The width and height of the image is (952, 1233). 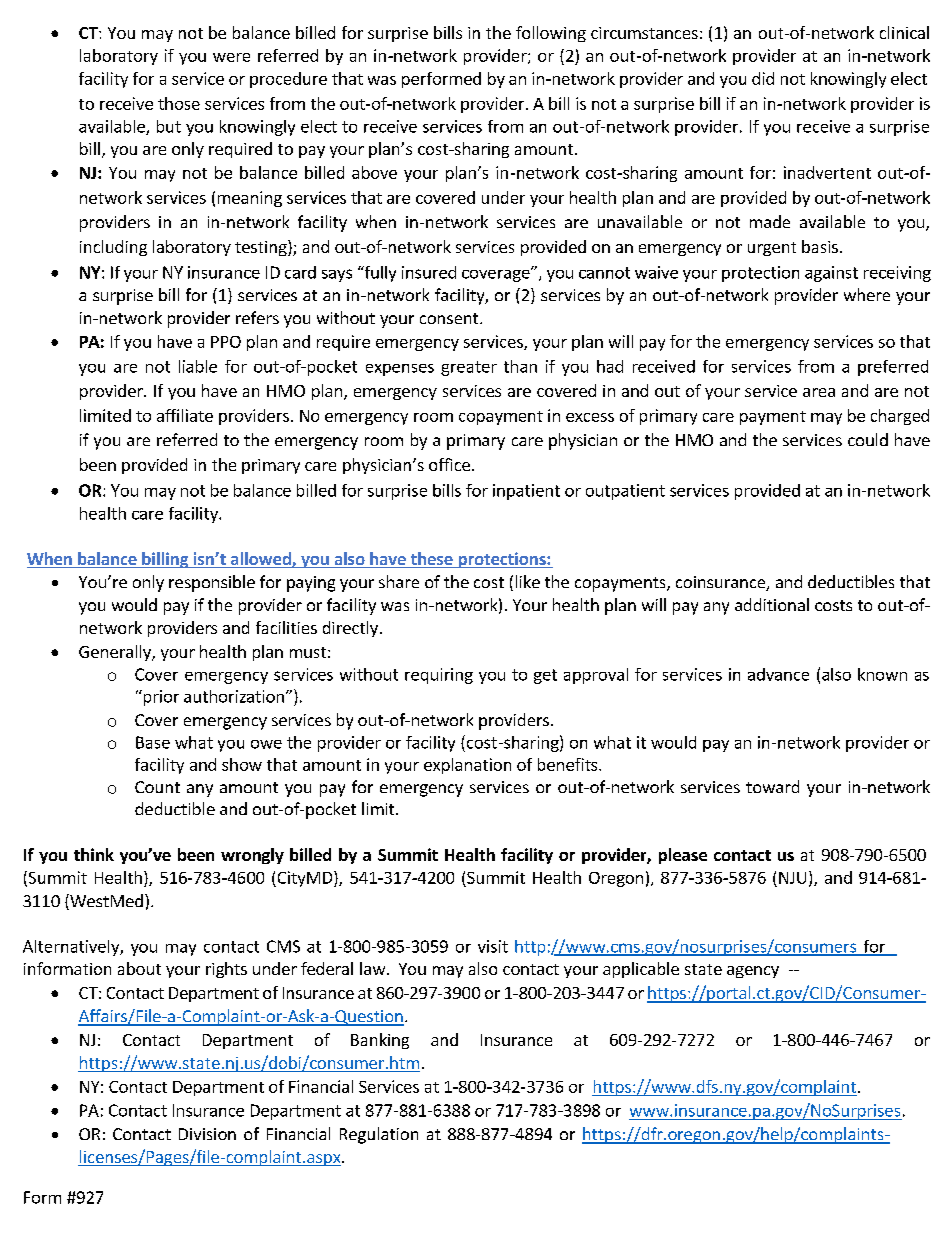 What do you see at coordinates (551, 34) in the image?
I see `following` at bounding box center [551, 34].
